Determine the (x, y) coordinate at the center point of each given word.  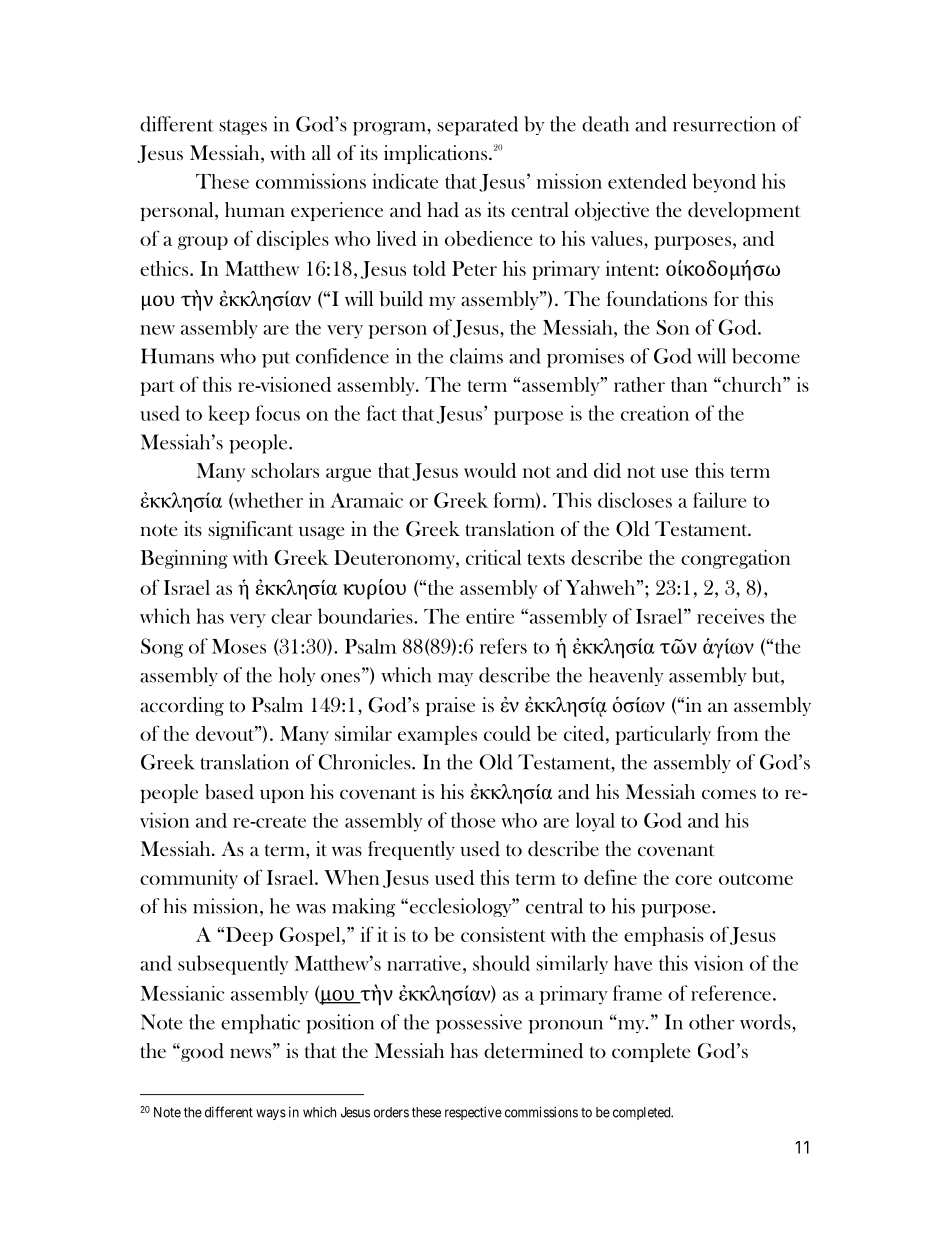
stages (243, 127)
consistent (503, 934)
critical (493, 557)
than (689, 384)
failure (720, 500)
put (276, 360)
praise (450, 706)
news (250, 1053)
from (737, 733)
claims (476, 356)
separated (477, 126)
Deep (248, 936)
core (693, 880)
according (182, 706)
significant (250, 530)
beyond (724, 183)
